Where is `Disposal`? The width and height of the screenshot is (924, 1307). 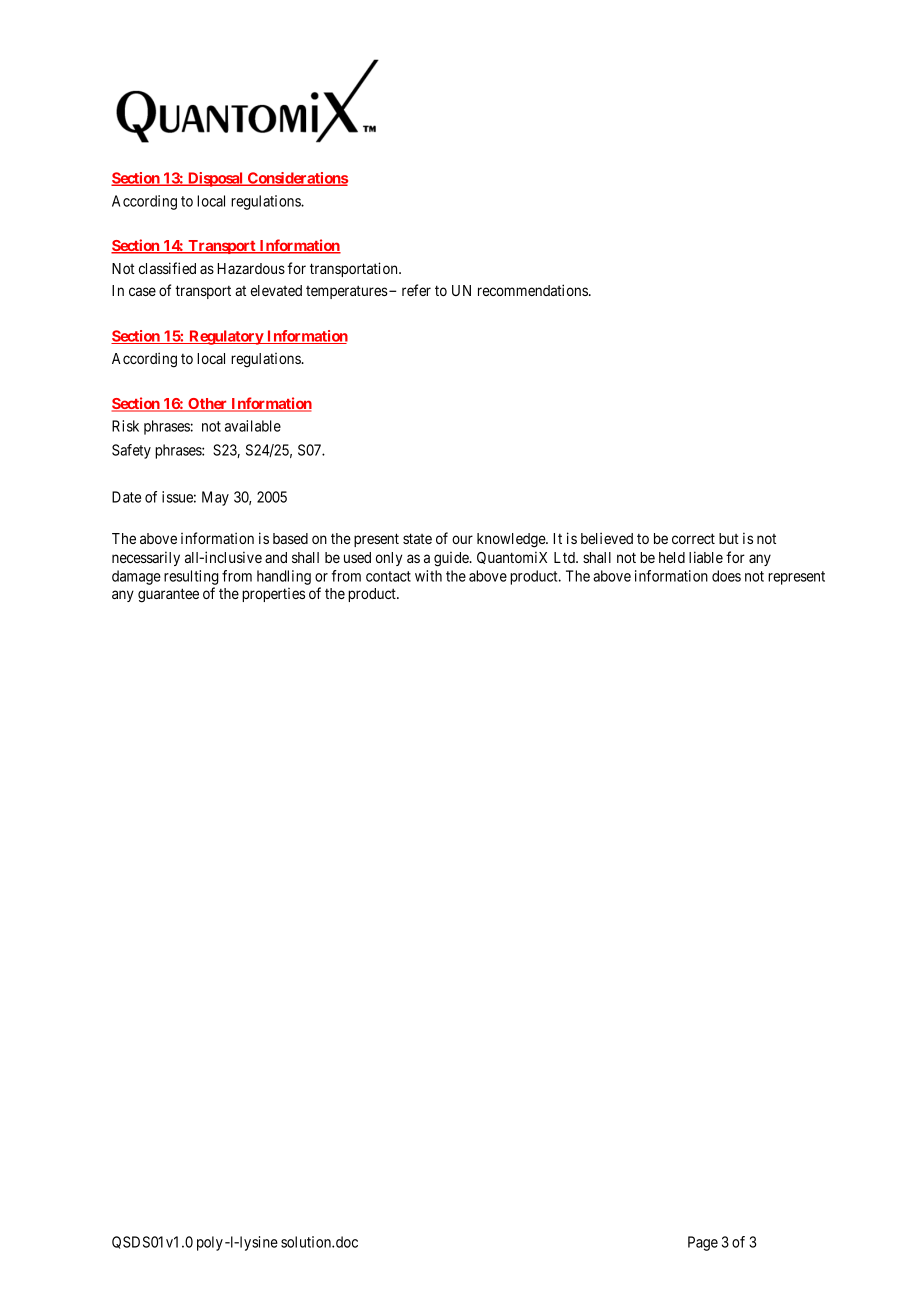 Disposal is located at coordinates (215, 179).
